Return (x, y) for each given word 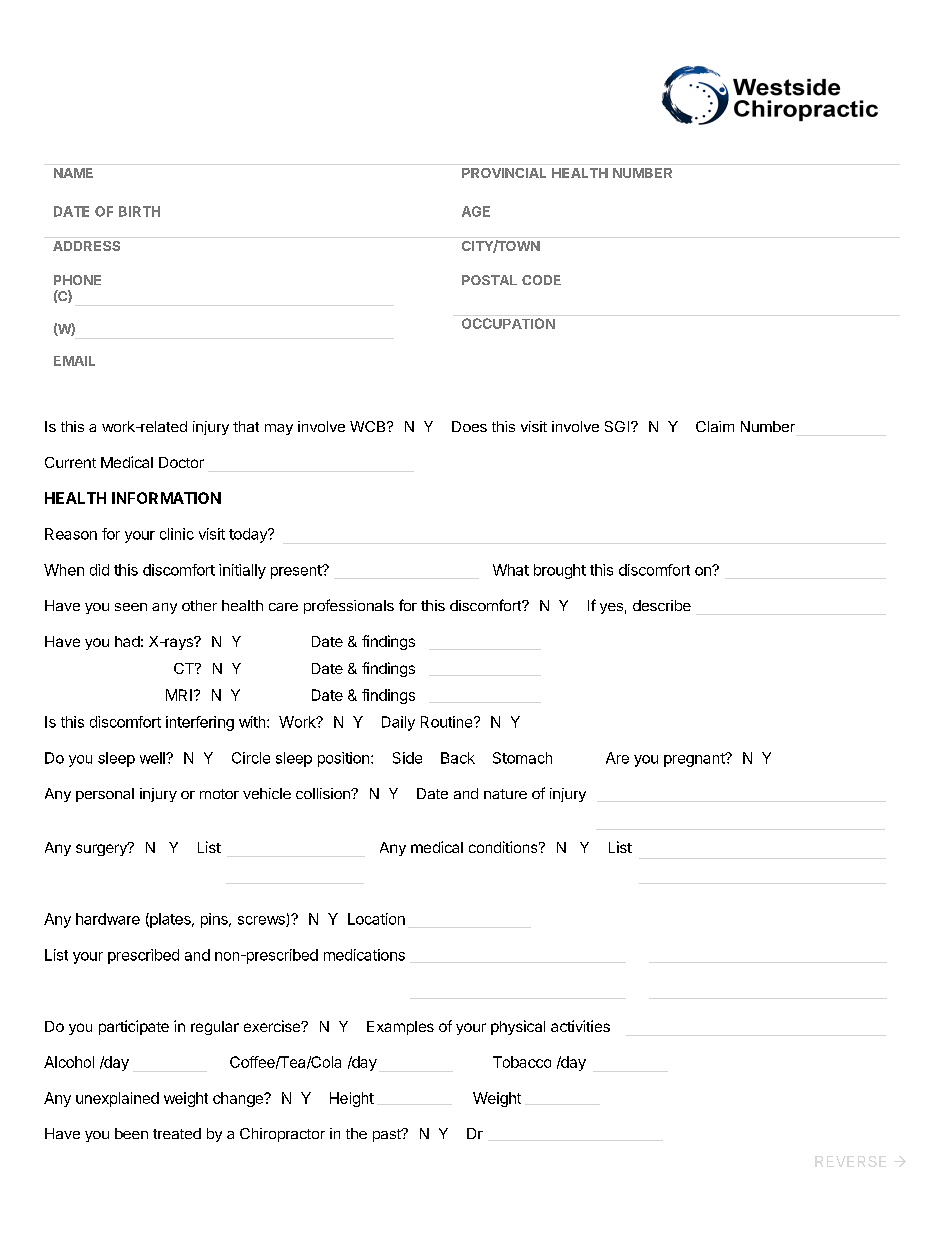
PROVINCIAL (504, 173)
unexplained (117, 1099)
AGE (476, 211)
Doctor (181, 462)
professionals (349, 606)
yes (611, 608)
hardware (108, 919)
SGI (618, 426)
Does (469, 426)
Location (376, 919)
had (127, 641)
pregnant (695, 760)
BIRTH (139, 211)
